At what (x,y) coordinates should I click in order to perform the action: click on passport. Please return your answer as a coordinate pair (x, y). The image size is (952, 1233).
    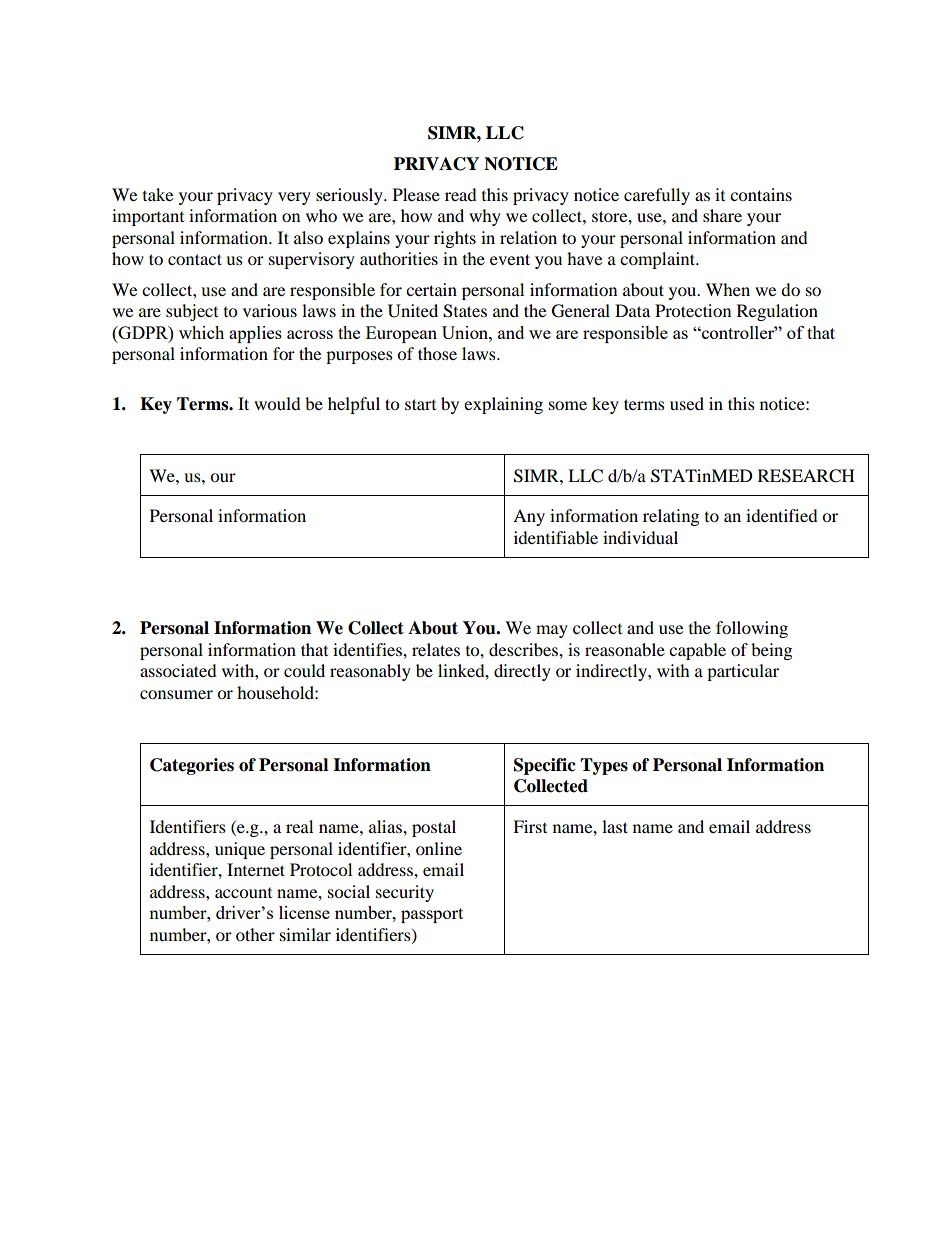
    Looking at the image, I should click on (432, 915).
